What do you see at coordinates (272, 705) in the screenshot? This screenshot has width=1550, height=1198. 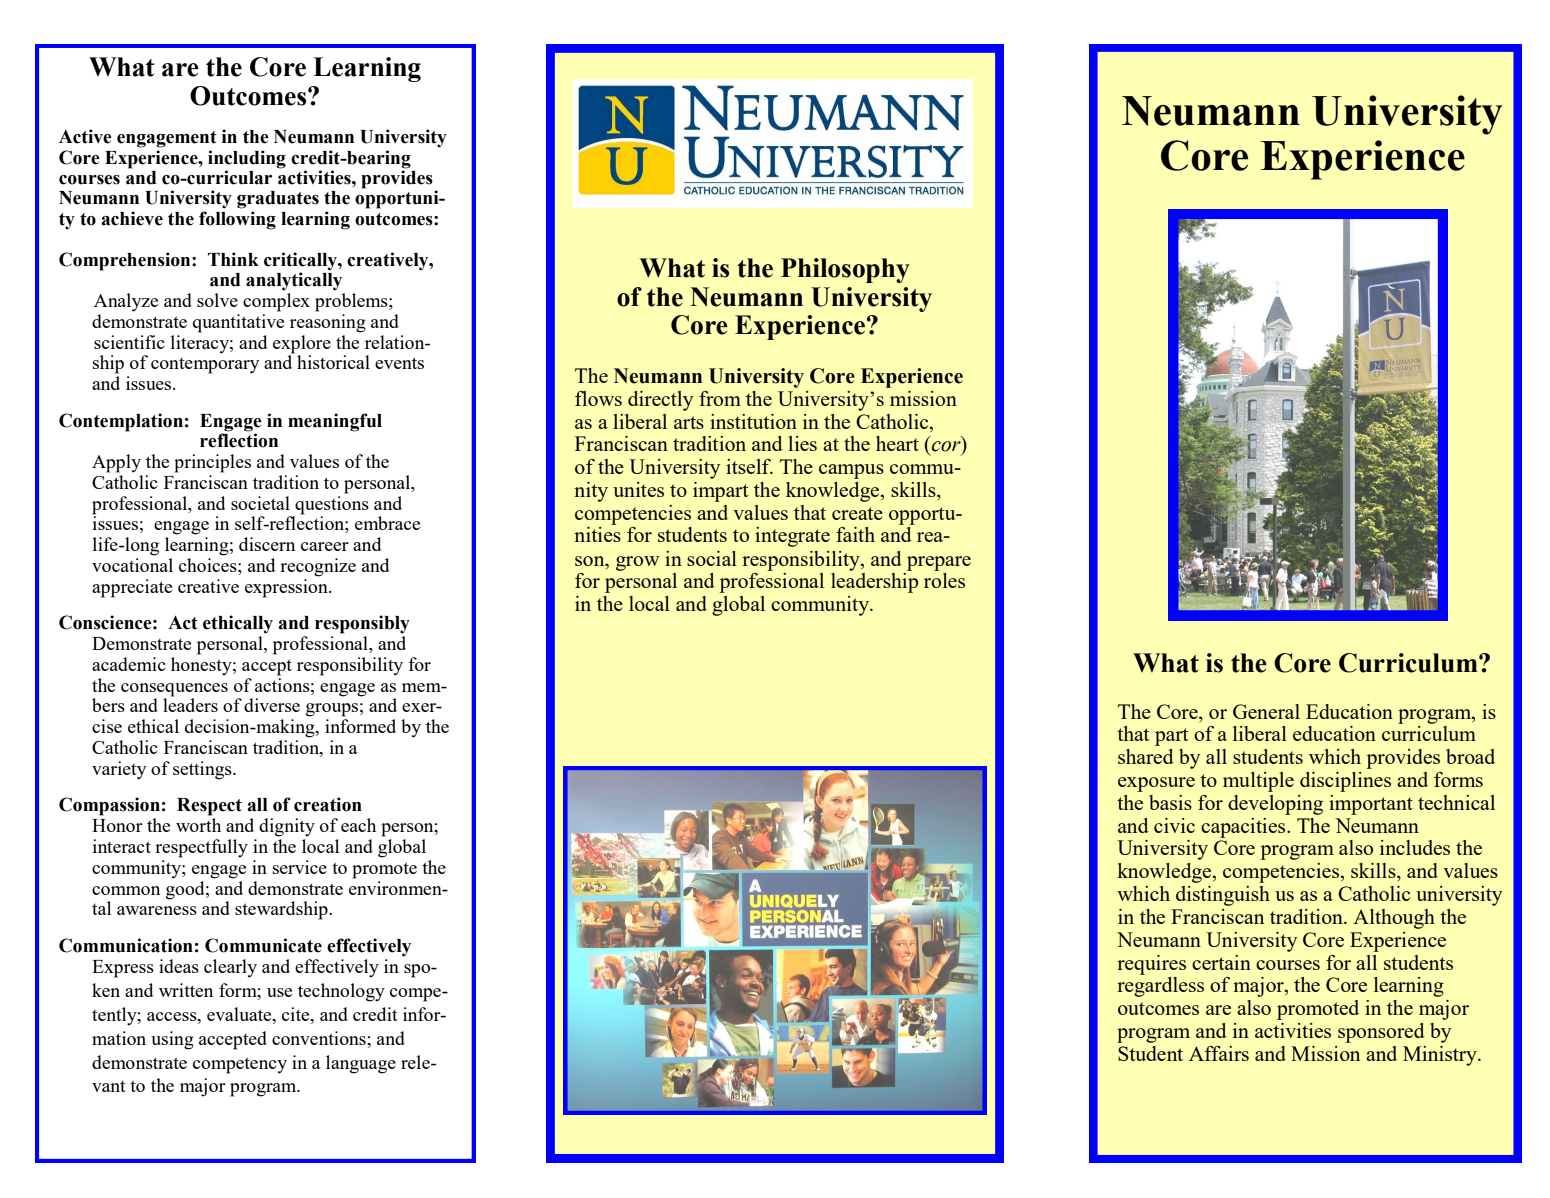 I see `diverse` at bounding box center [272, 705].
